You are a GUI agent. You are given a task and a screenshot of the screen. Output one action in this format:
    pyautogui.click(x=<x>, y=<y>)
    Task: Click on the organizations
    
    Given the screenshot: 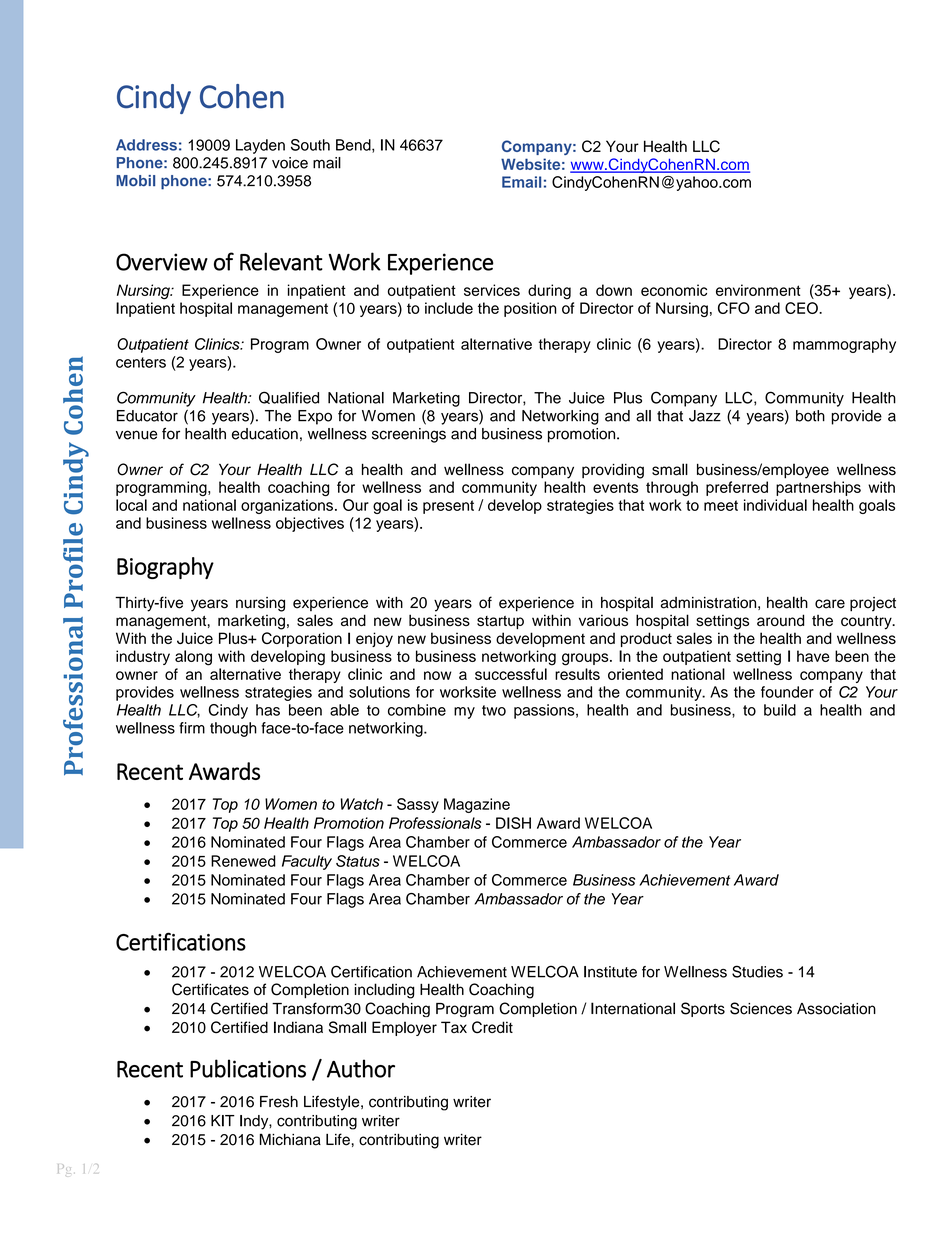 What is the action you would take?
    pyautogui.click(x=287, y=506)
